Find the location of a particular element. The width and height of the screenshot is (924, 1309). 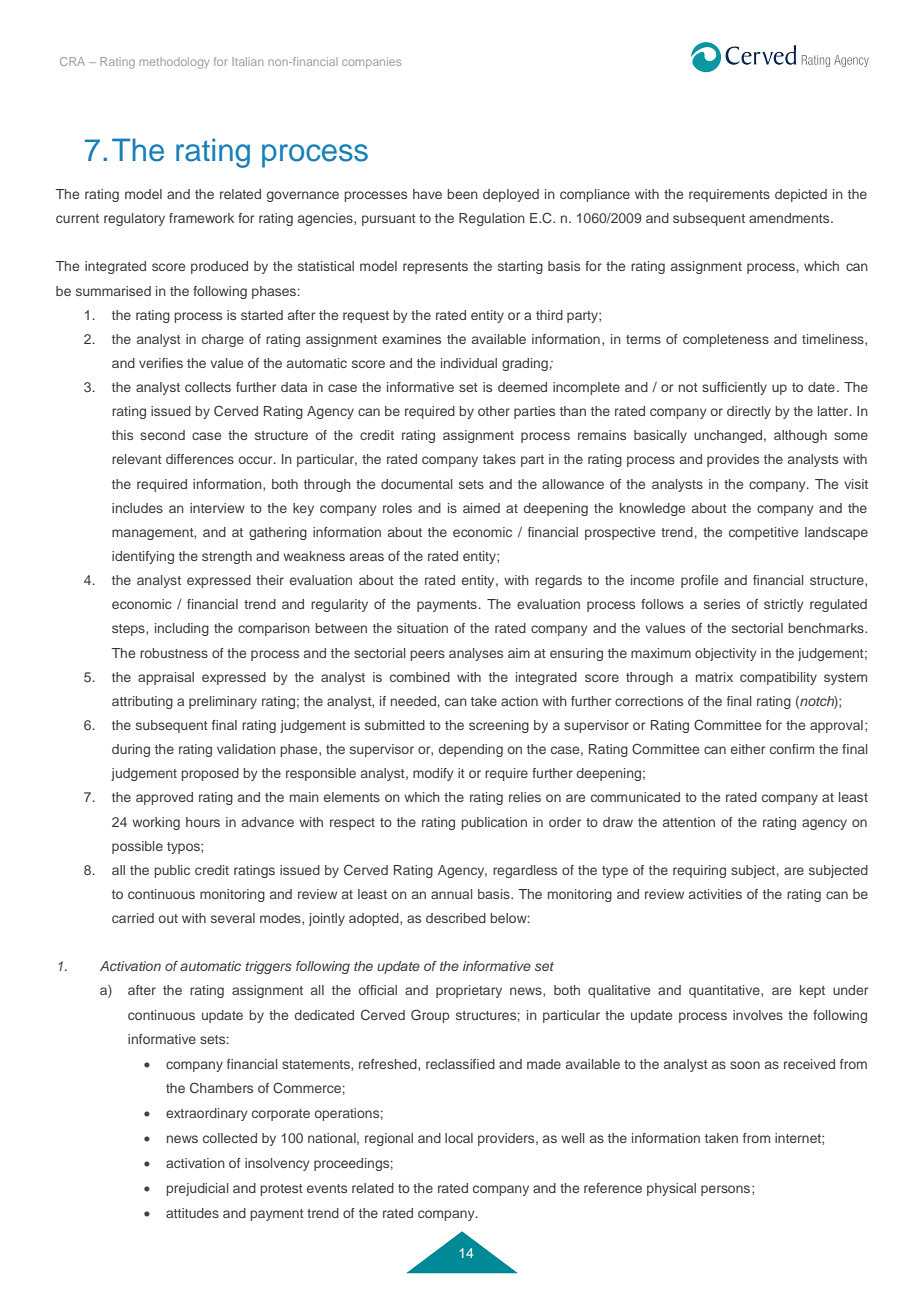

companies is located at coordinates (371, 62).
